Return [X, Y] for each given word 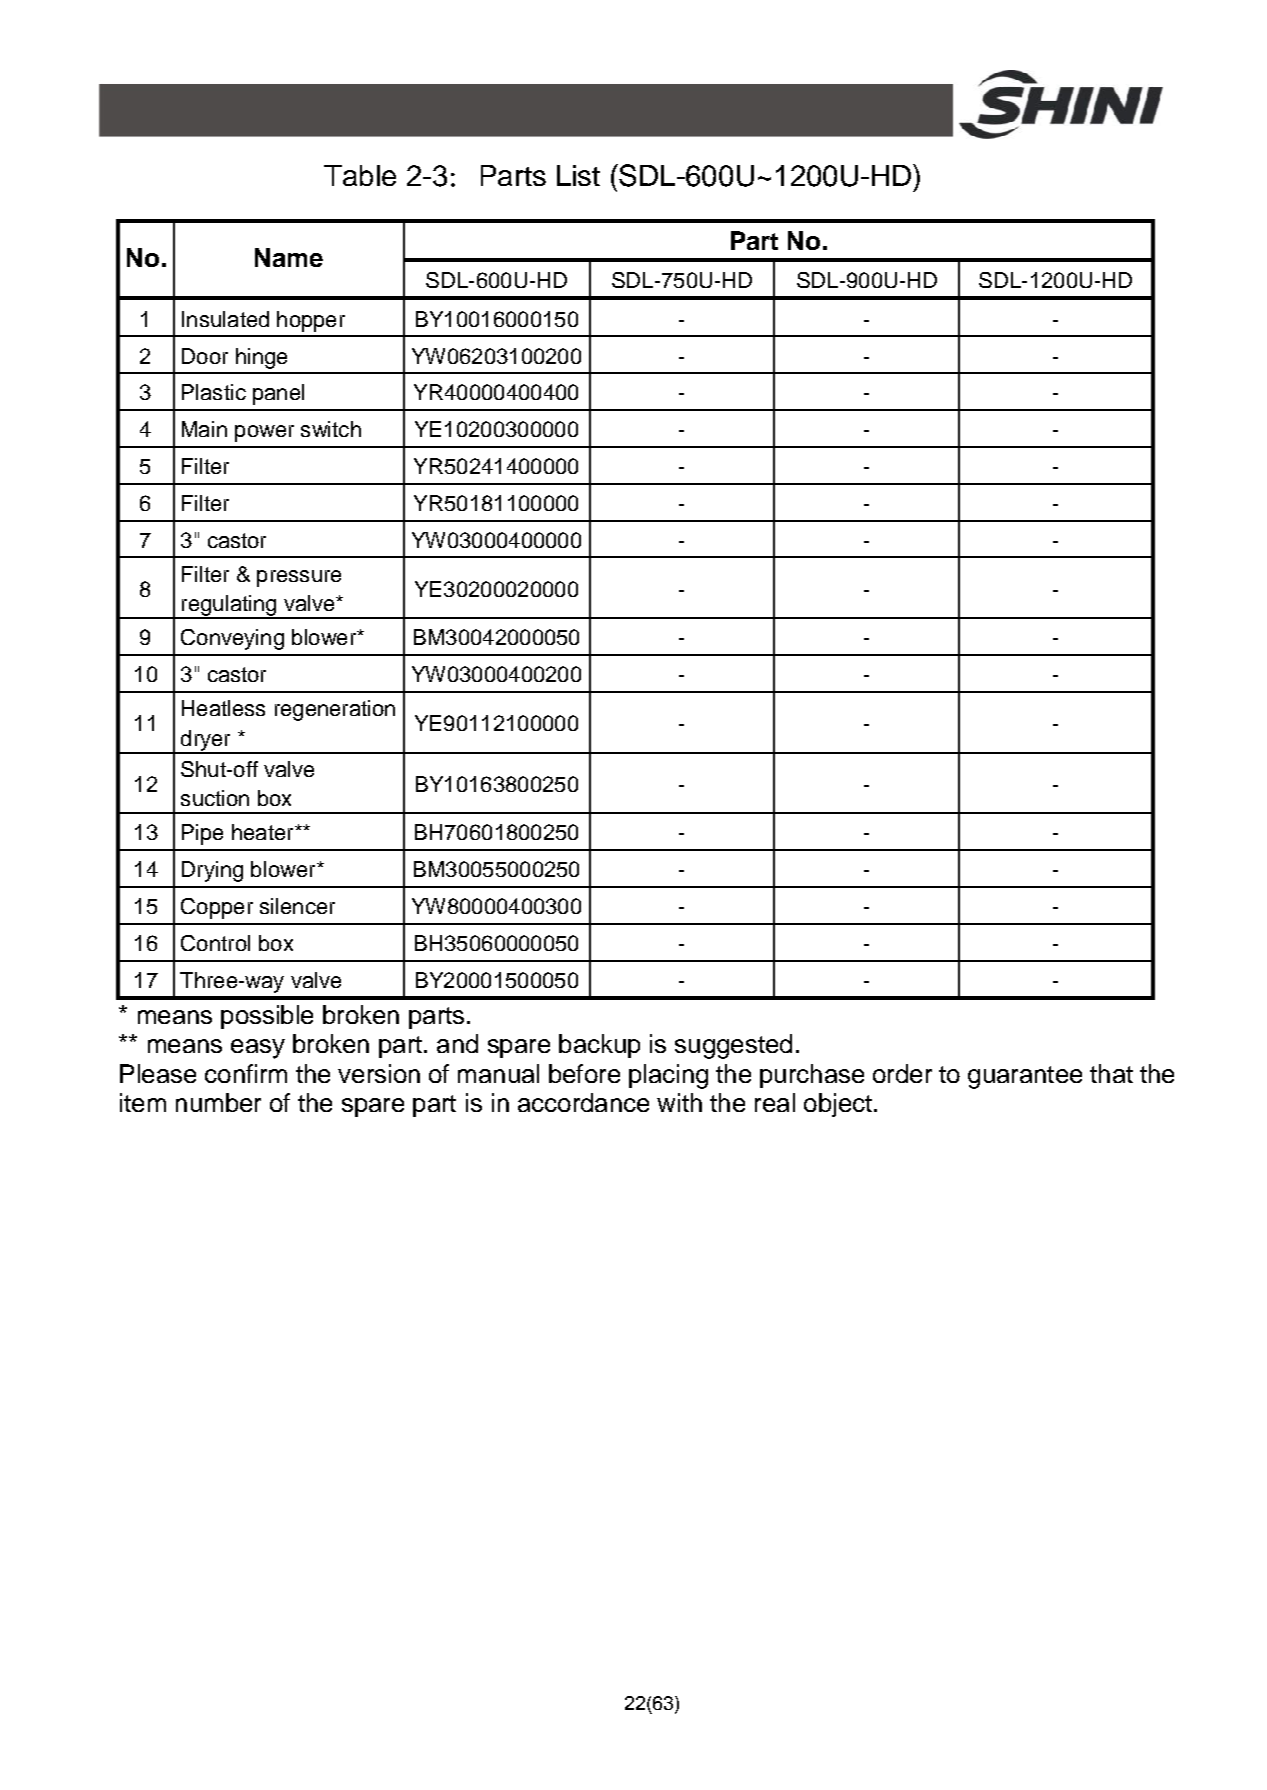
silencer [297, 906]
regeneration [335, 710]
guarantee [1025, 1077]
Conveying [232, 639]
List [578, 175]
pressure [299, 578]
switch [331, 429]
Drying [212, 871]
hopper [311, 321]
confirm [246, 1073]
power [264, 433]
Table [360, 175]
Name [289, 257]
